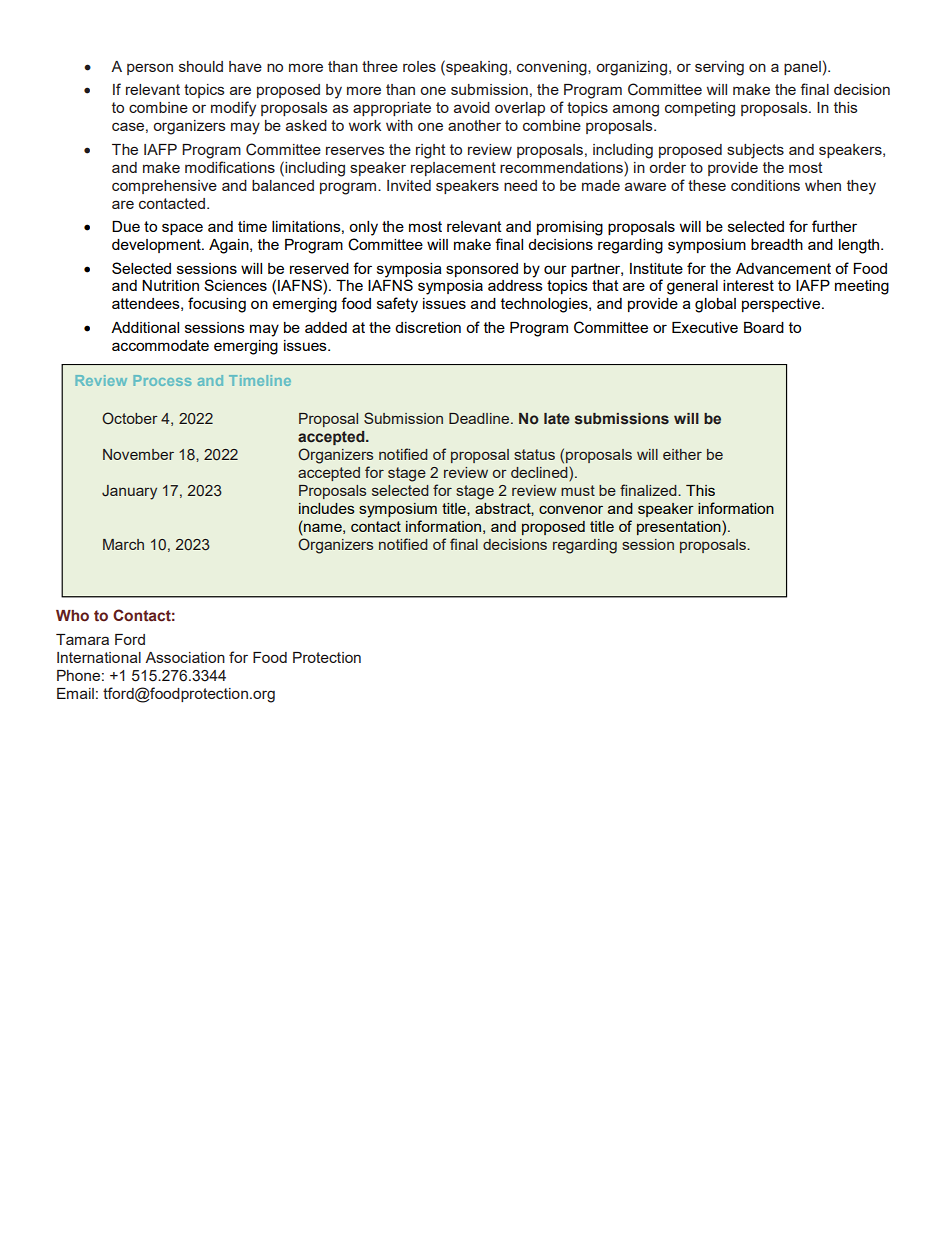 This screenshot has height=1233, width=952. I want to click on panel, so click(802, 68).
